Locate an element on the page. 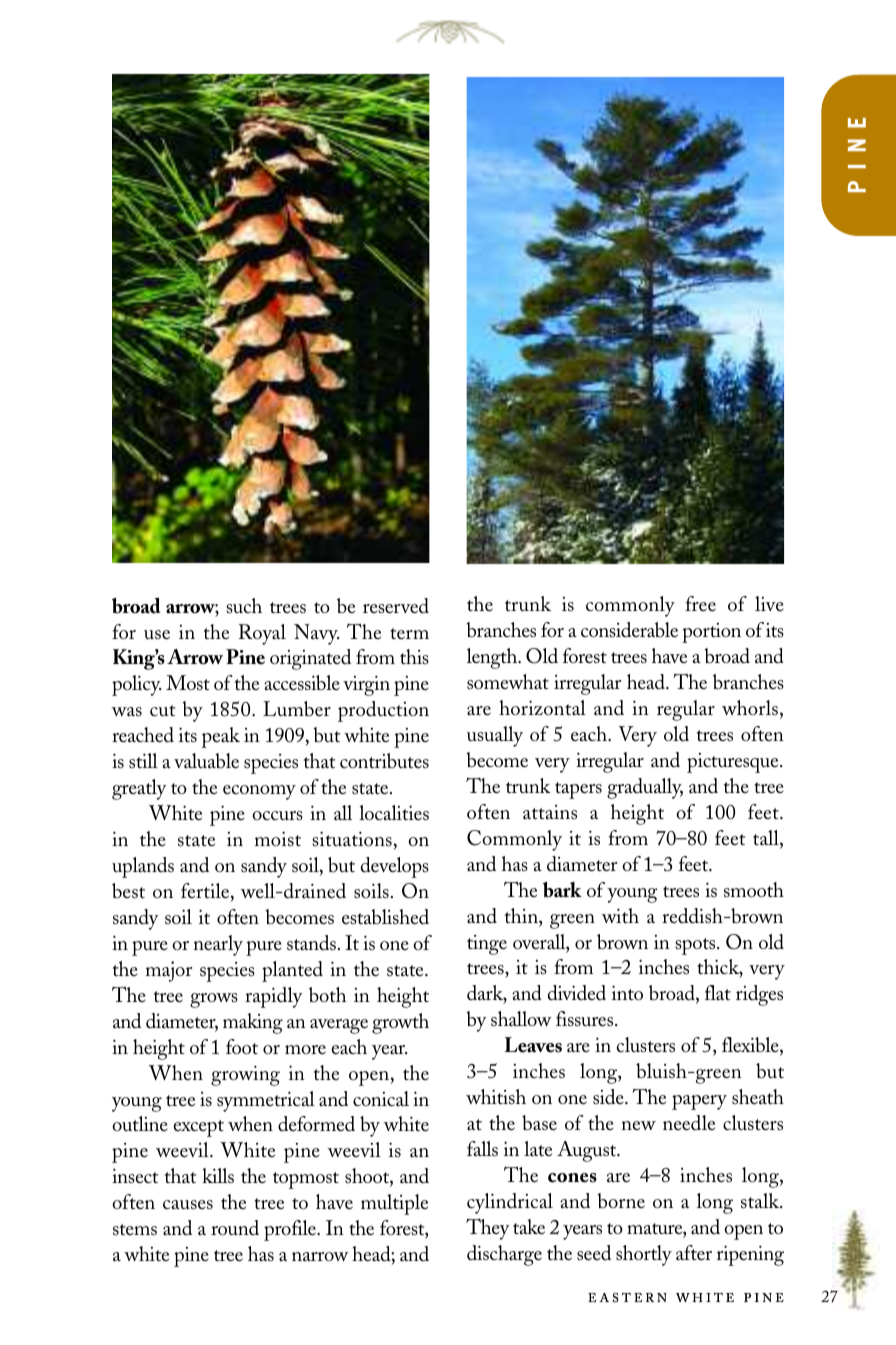  peak is located at coordinates (221, 737).
